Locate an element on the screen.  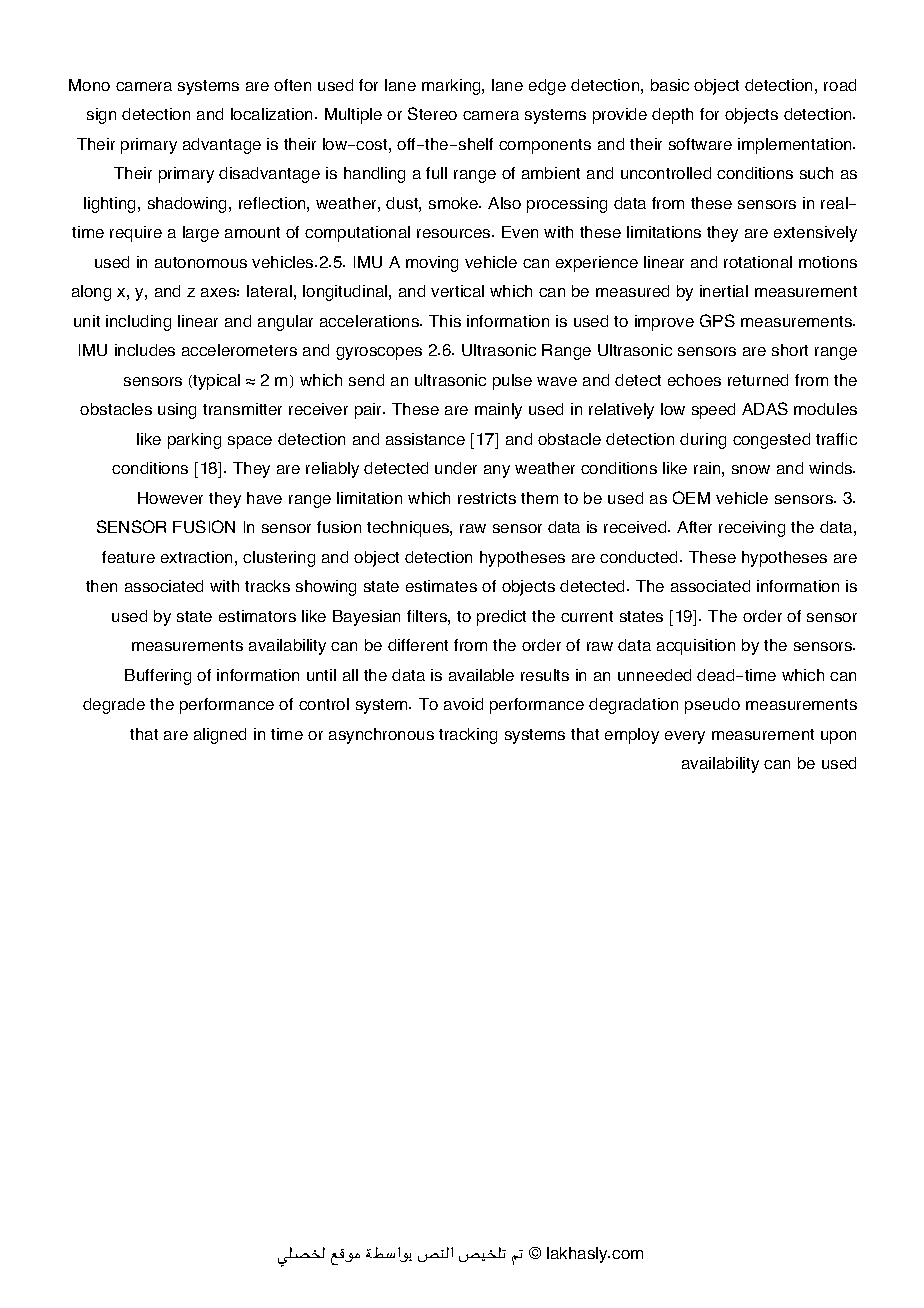
sign is located at coordinates (101, 116).
